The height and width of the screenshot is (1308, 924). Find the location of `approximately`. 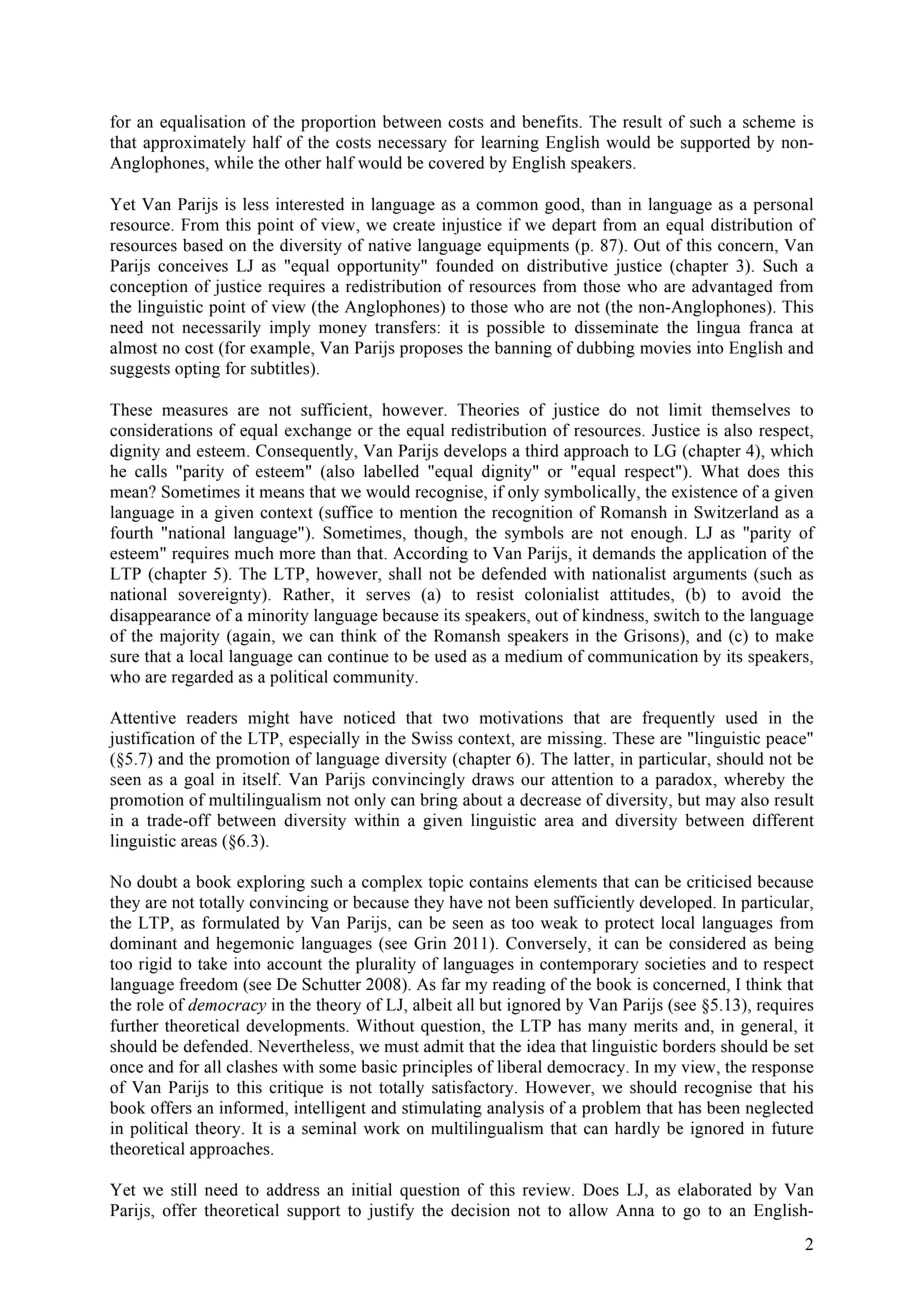

approximately is located at coordinates (194, 143).
